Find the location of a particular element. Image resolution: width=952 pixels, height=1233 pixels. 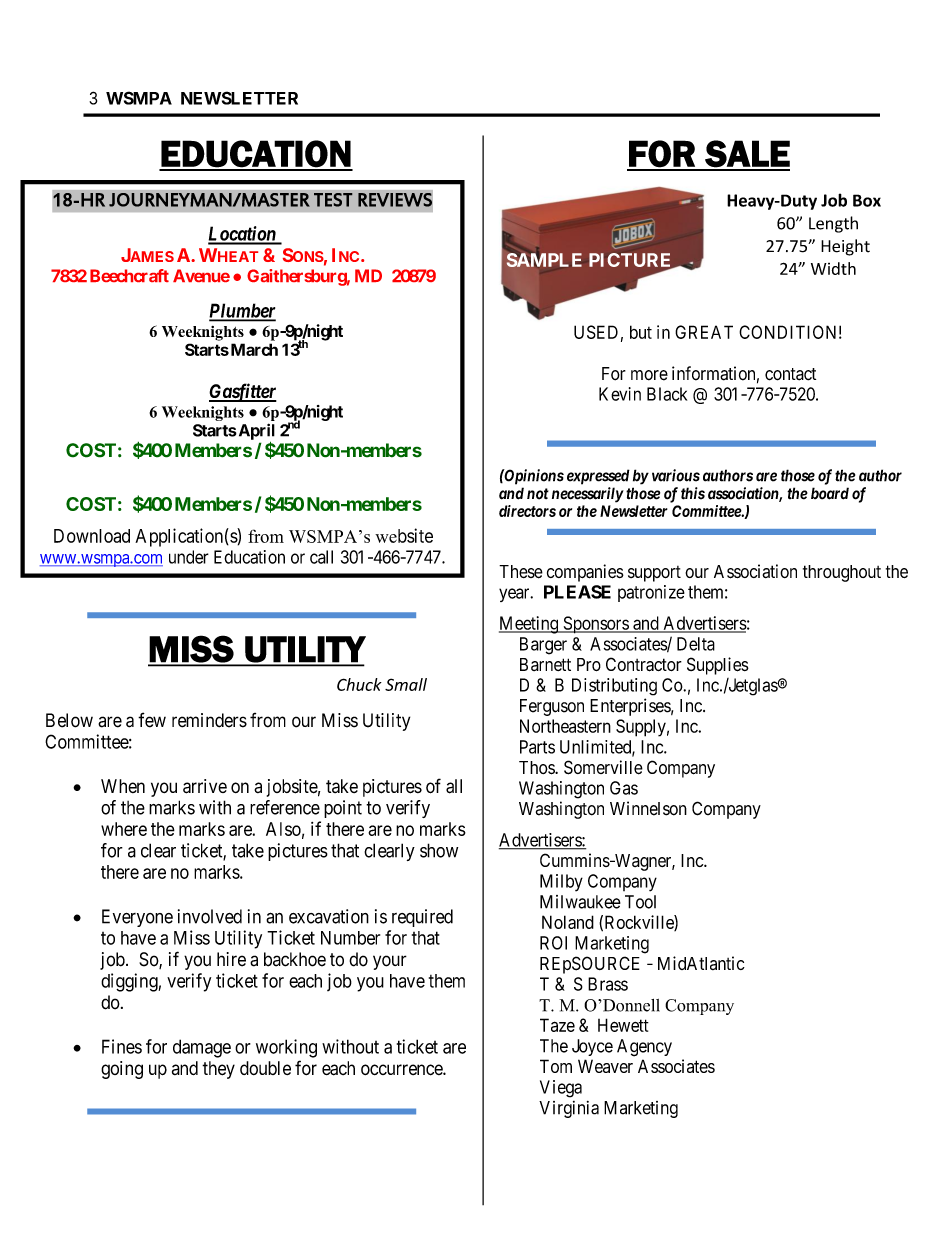

Agency is located at coordinates (644, 1048).
